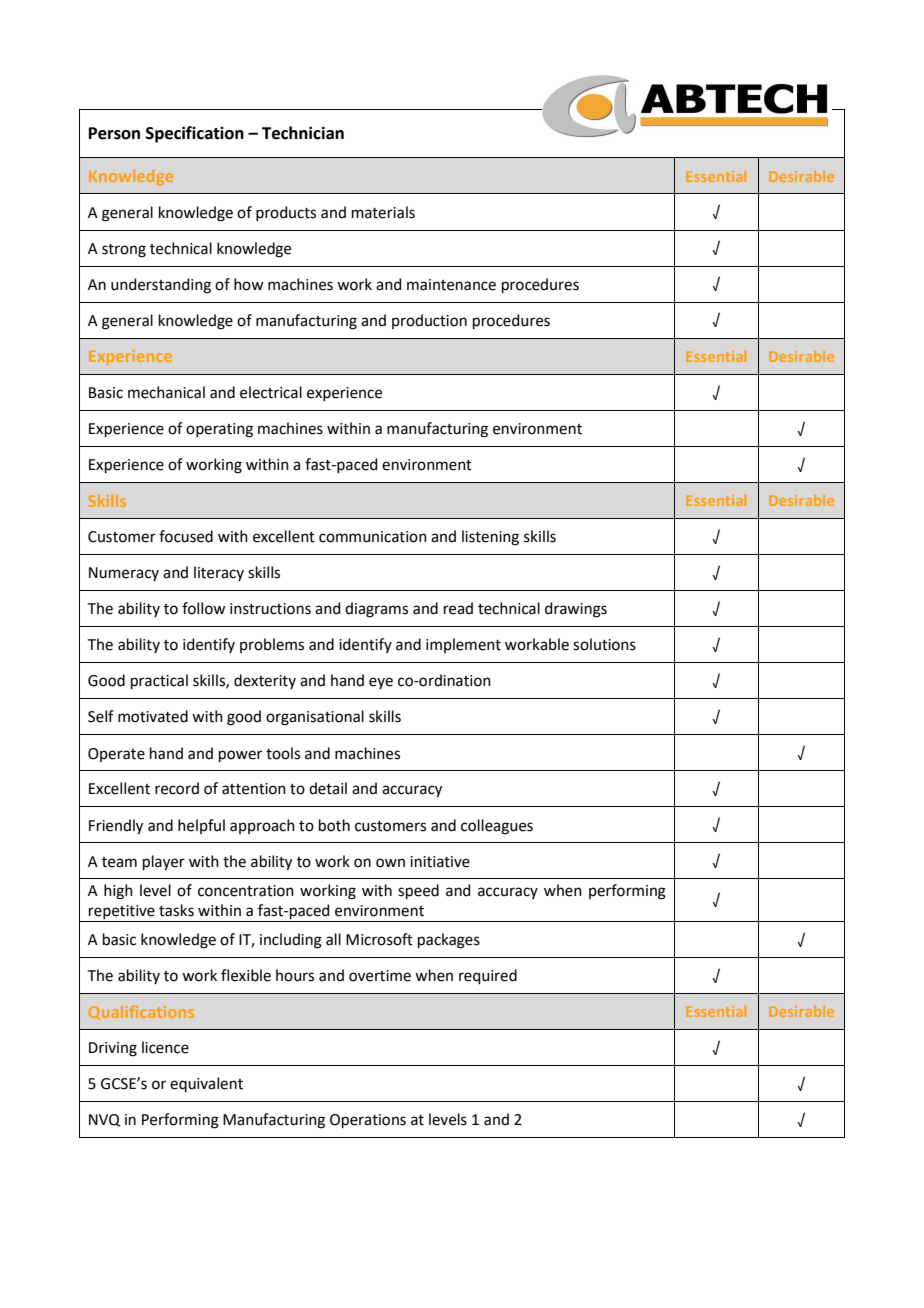 The height and width of the page is (1308, 924). I want to click on Specification, so click(195, 134).
